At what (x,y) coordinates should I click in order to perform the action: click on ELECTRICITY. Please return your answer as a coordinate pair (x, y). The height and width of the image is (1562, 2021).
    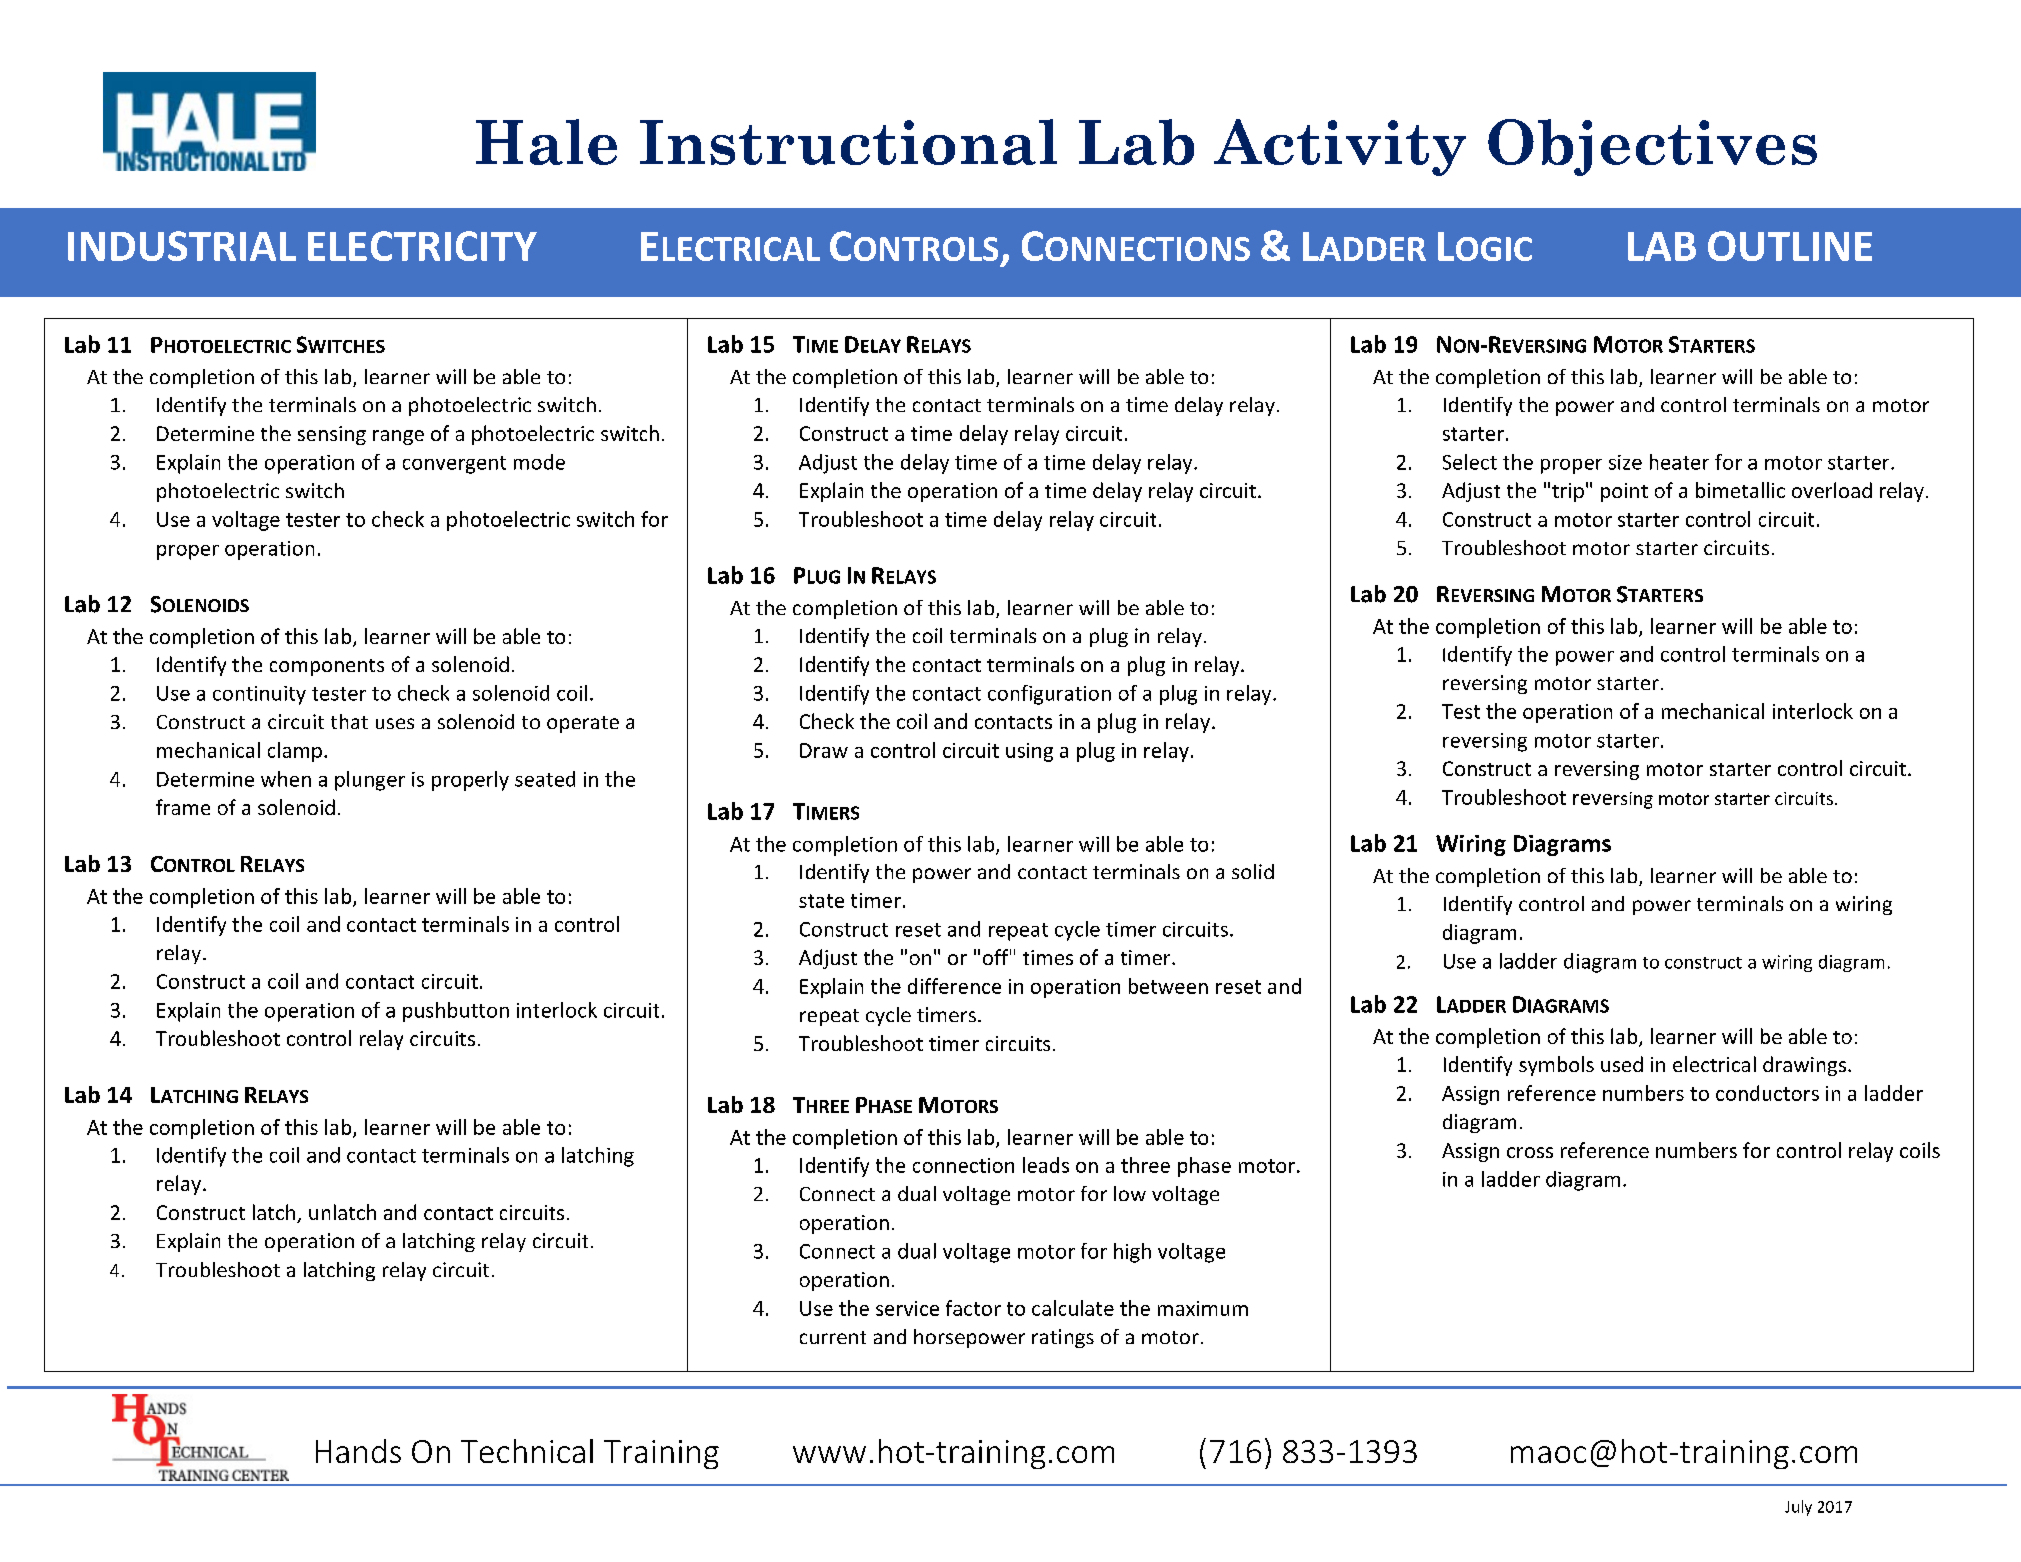
    Looking at the image, I should click on (422, 246).
